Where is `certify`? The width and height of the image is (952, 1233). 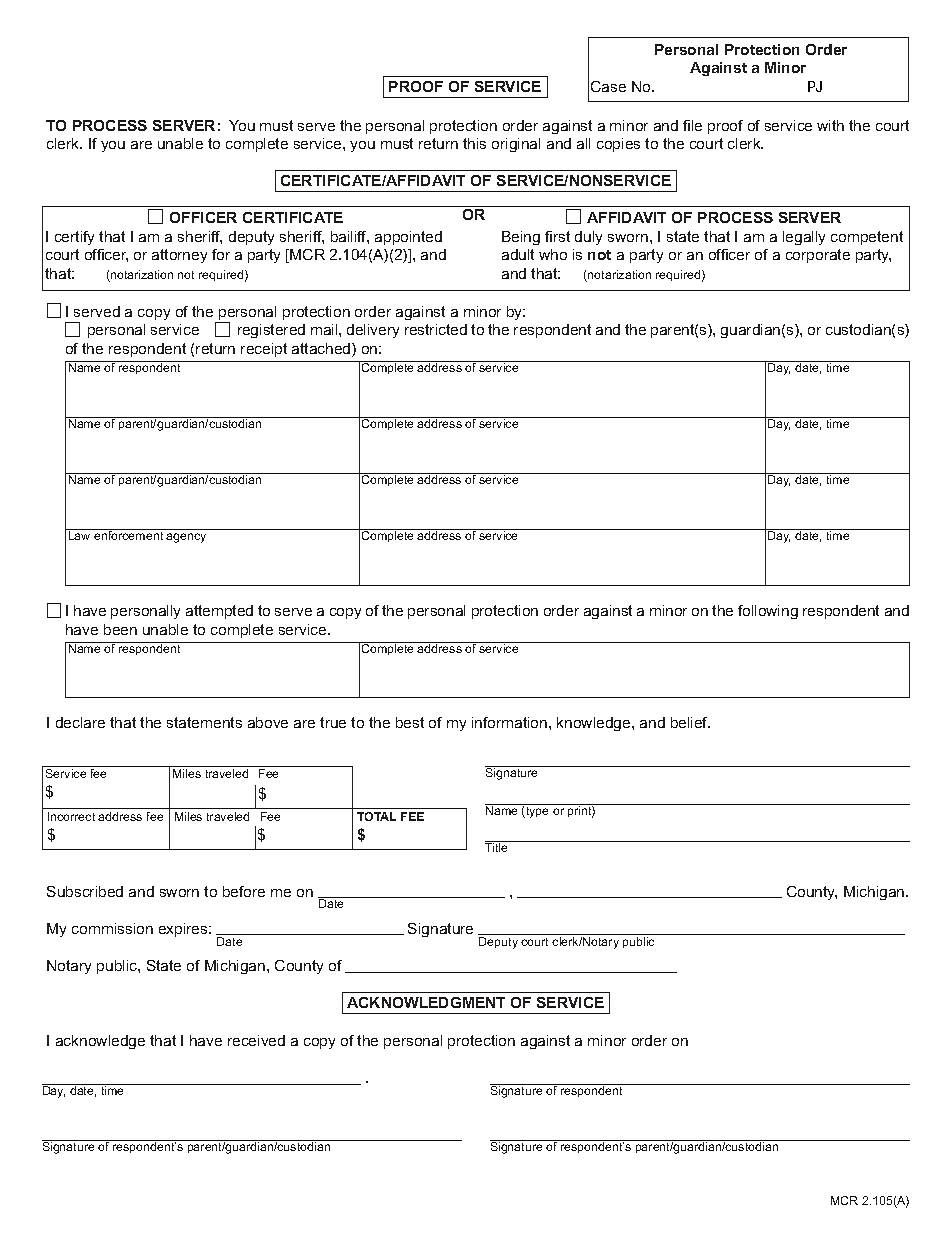 certify is located at coordinates (74, 238).
